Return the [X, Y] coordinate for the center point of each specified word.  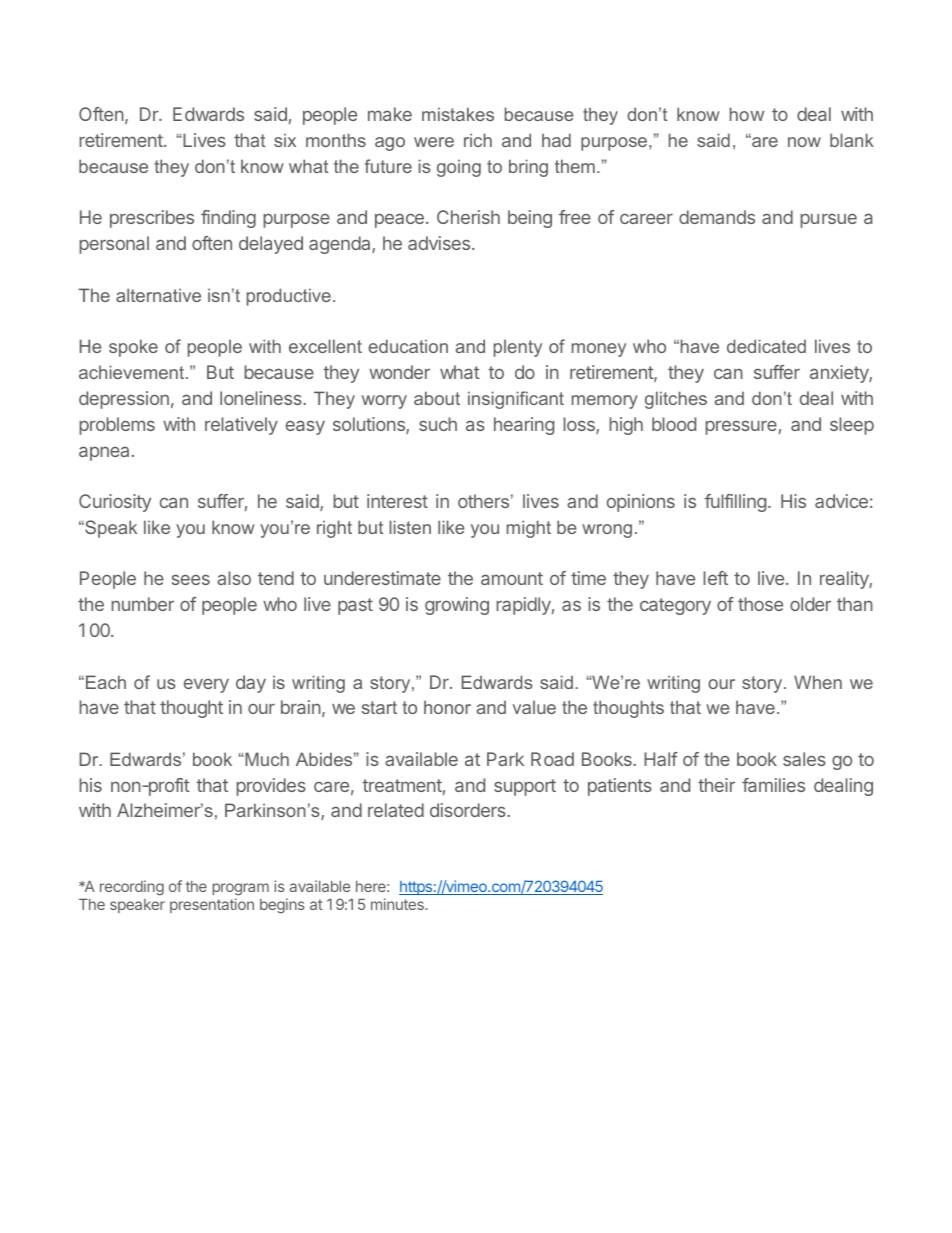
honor [447, 707]
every [206, 685]
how [747, 114]
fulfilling [735, 503]
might [529, 529]
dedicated [766, 346]
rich [478, 140]
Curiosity [115, 503]
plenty [518, 348]
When [818, 682]
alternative [158, 295]
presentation [212, 905]
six [285, 140]
